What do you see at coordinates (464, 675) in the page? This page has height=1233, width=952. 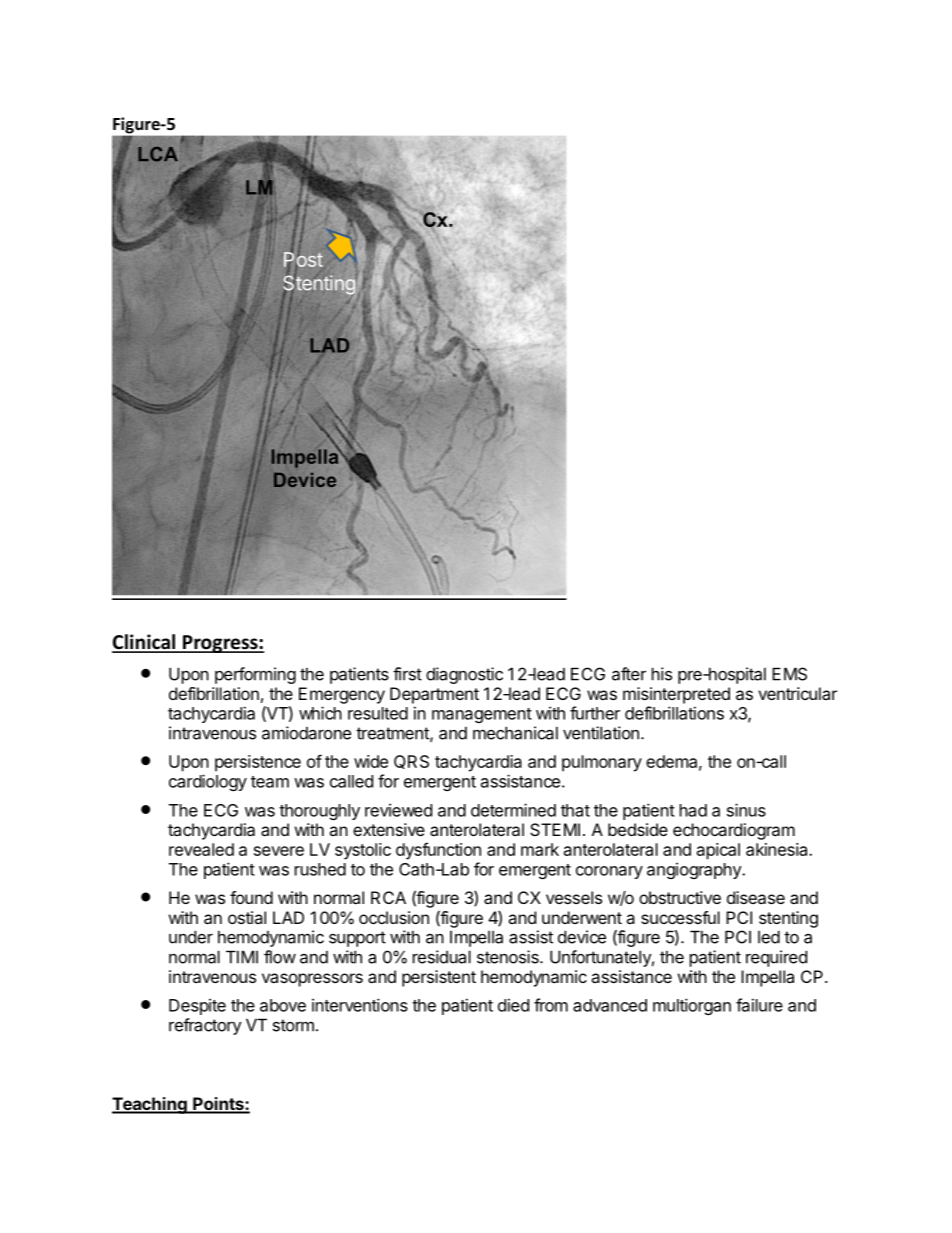 I see `diagnostic` at bounding box center [464, 675].
